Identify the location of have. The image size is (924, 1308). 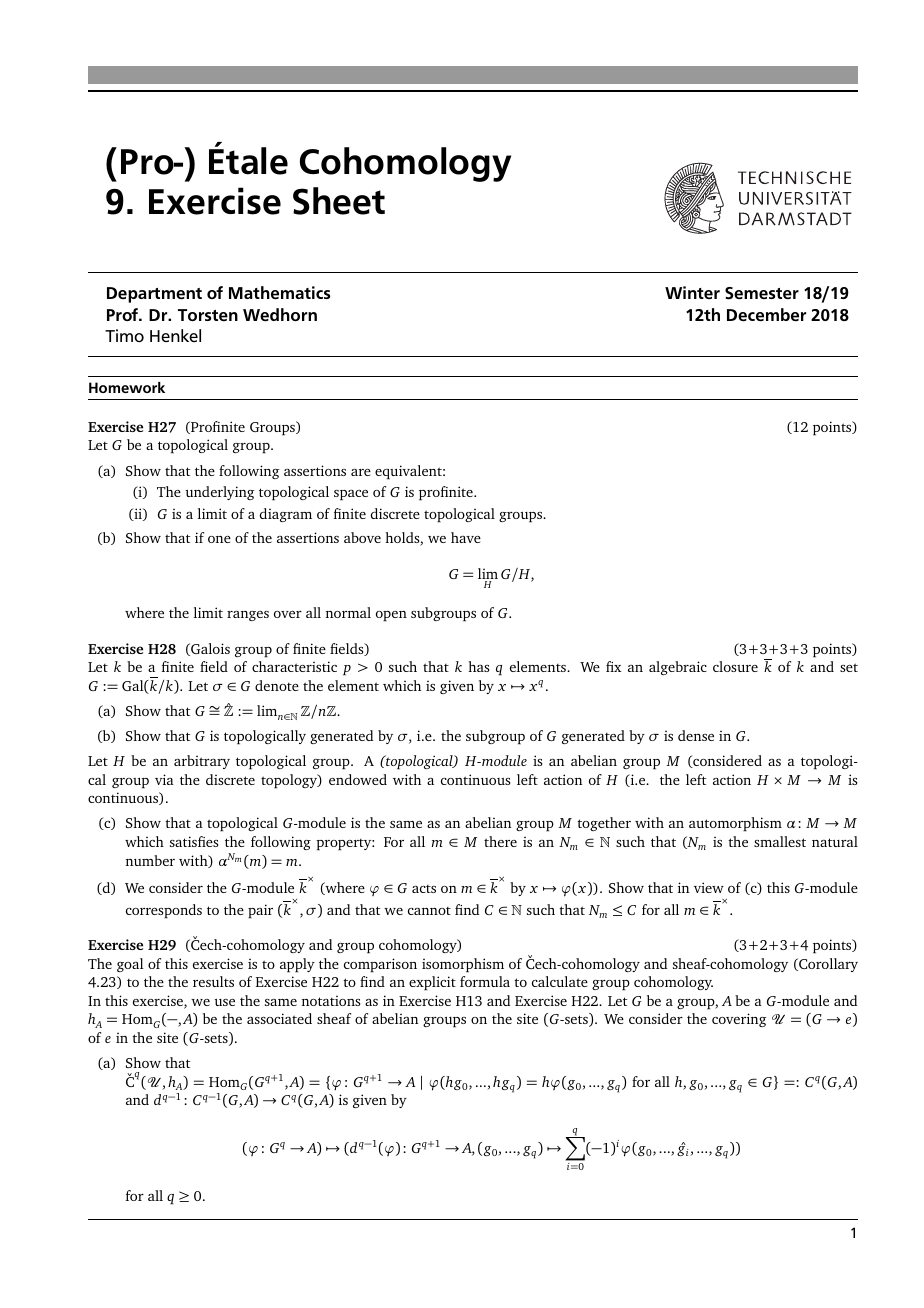
(466, 537).
